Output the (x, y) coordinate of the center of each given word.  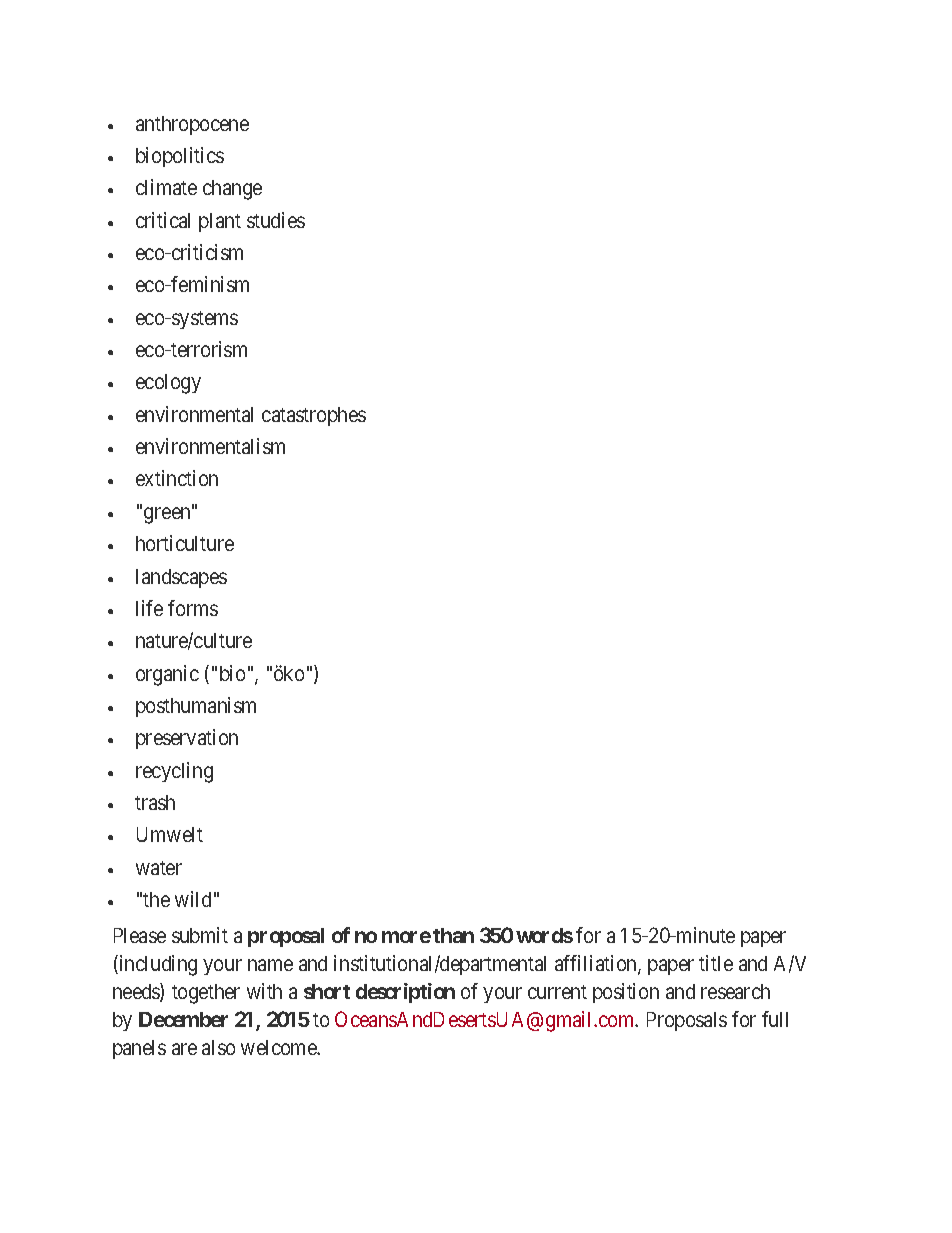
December (183, 1019)
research (735, 991)
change (232, 190)
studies (276, 220)
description (405, 993)
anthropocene (192, 125)
